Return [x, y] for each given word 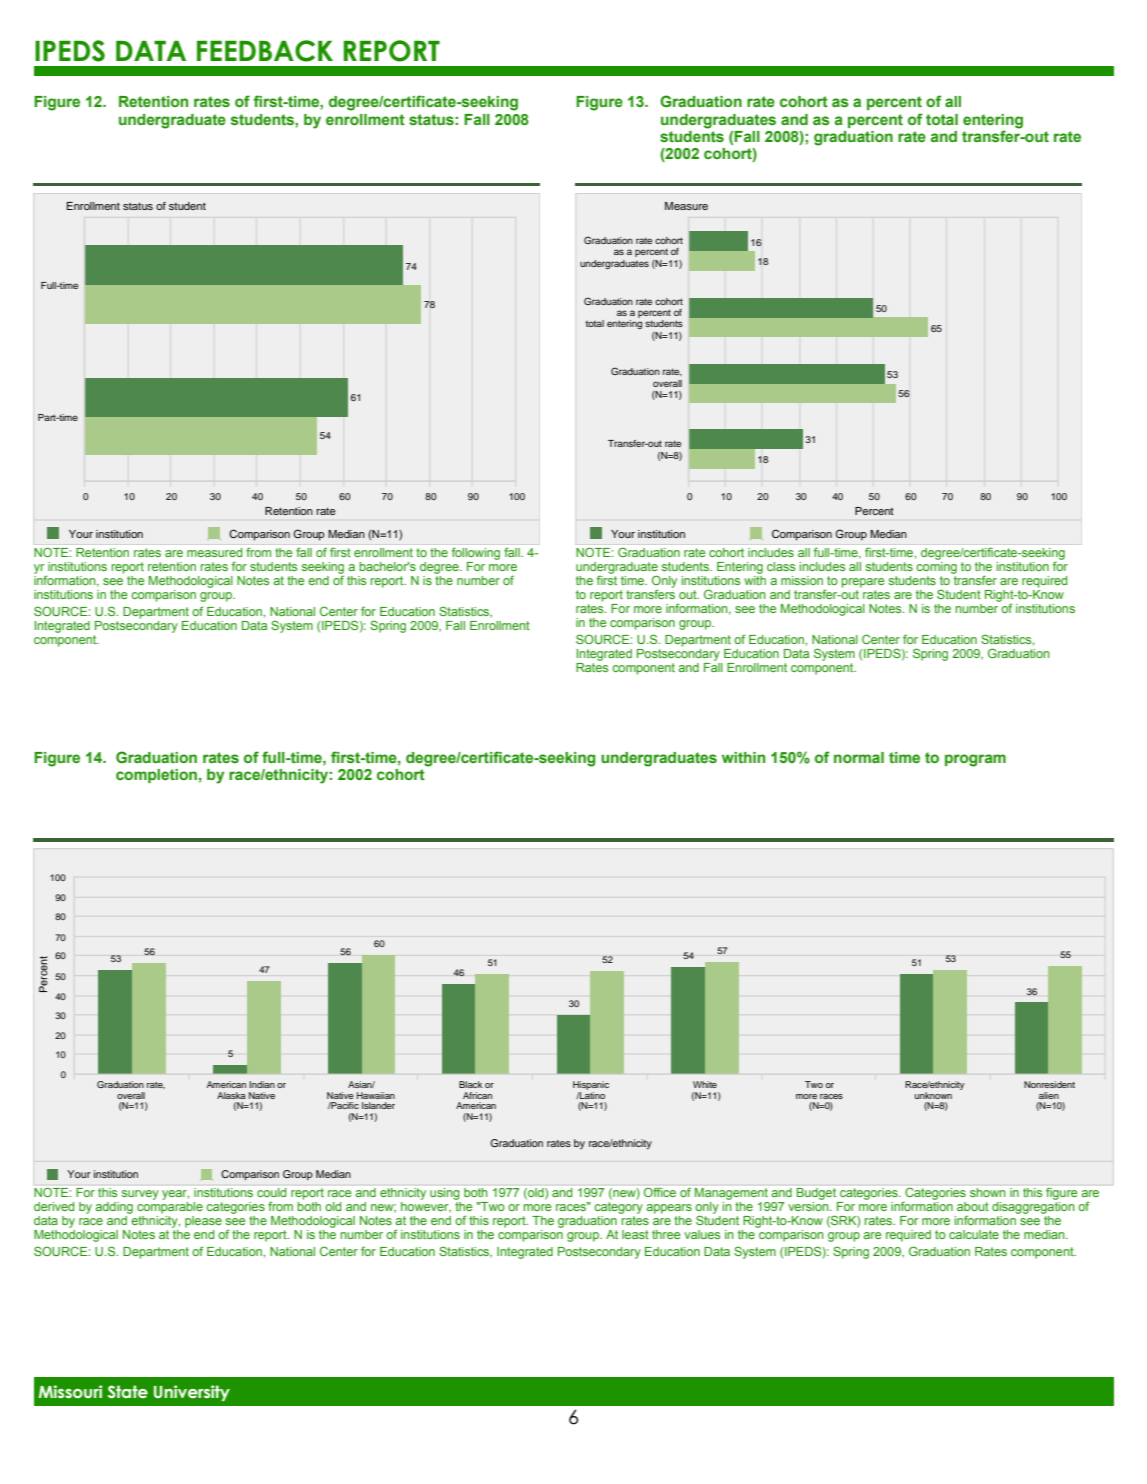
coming [936, 566]
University [192, 1393]
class [781, 566]
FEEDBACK [265, 51]
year [175, 1195]
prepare [862, 583]
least [635, 1234]
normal [859, 757]
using [444, 1194]
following [476, 554]
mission [802, 580]
